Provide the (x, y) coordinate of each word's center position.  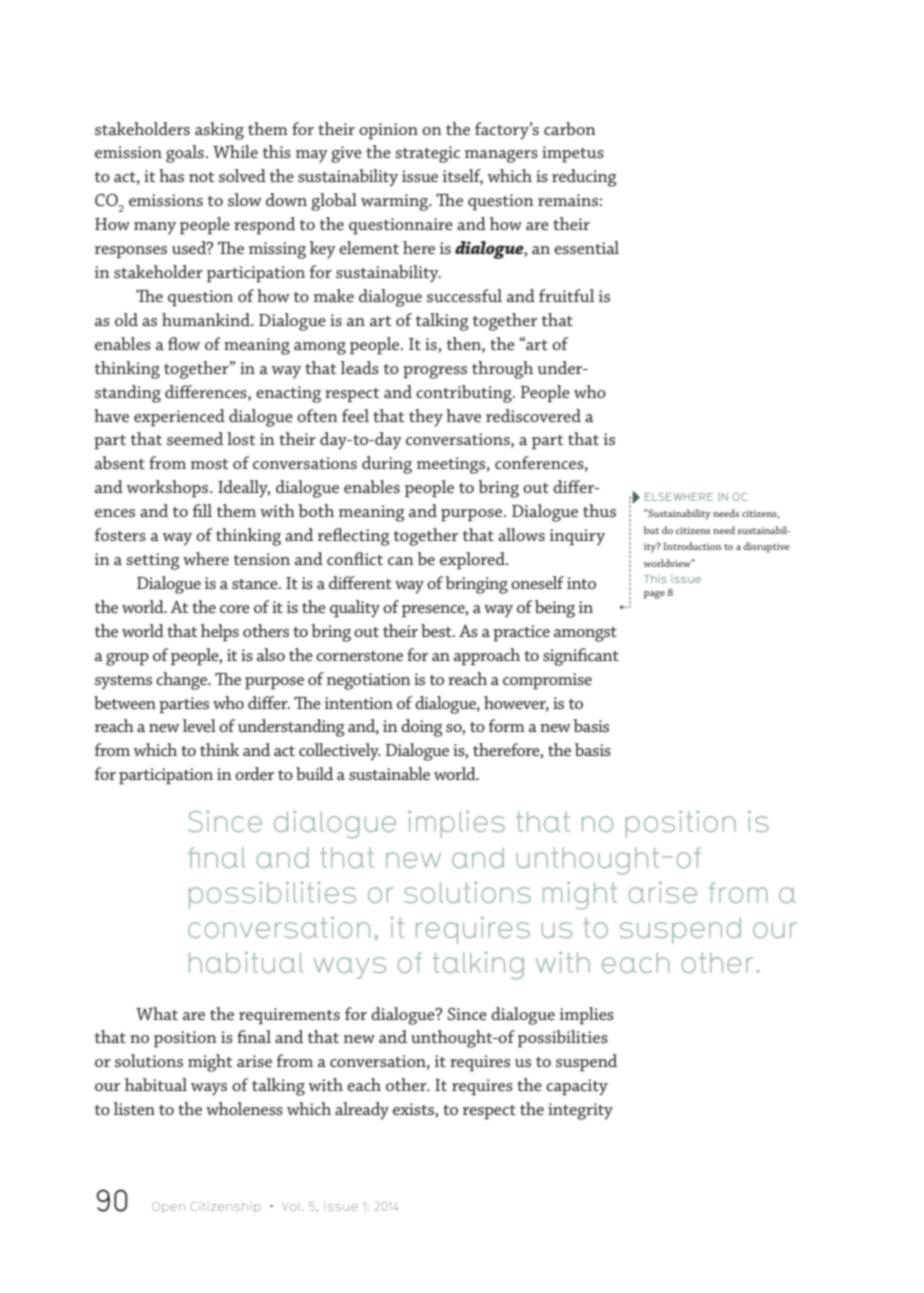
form (507, 725)
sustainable (389, 773)
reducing (584, 178)
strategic (427, 154)
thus (599, 510)
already (362, 1111)
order (255, 773)
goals (185, 154)
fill (202, 510)
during (387, 465)
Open (168, 1207)
